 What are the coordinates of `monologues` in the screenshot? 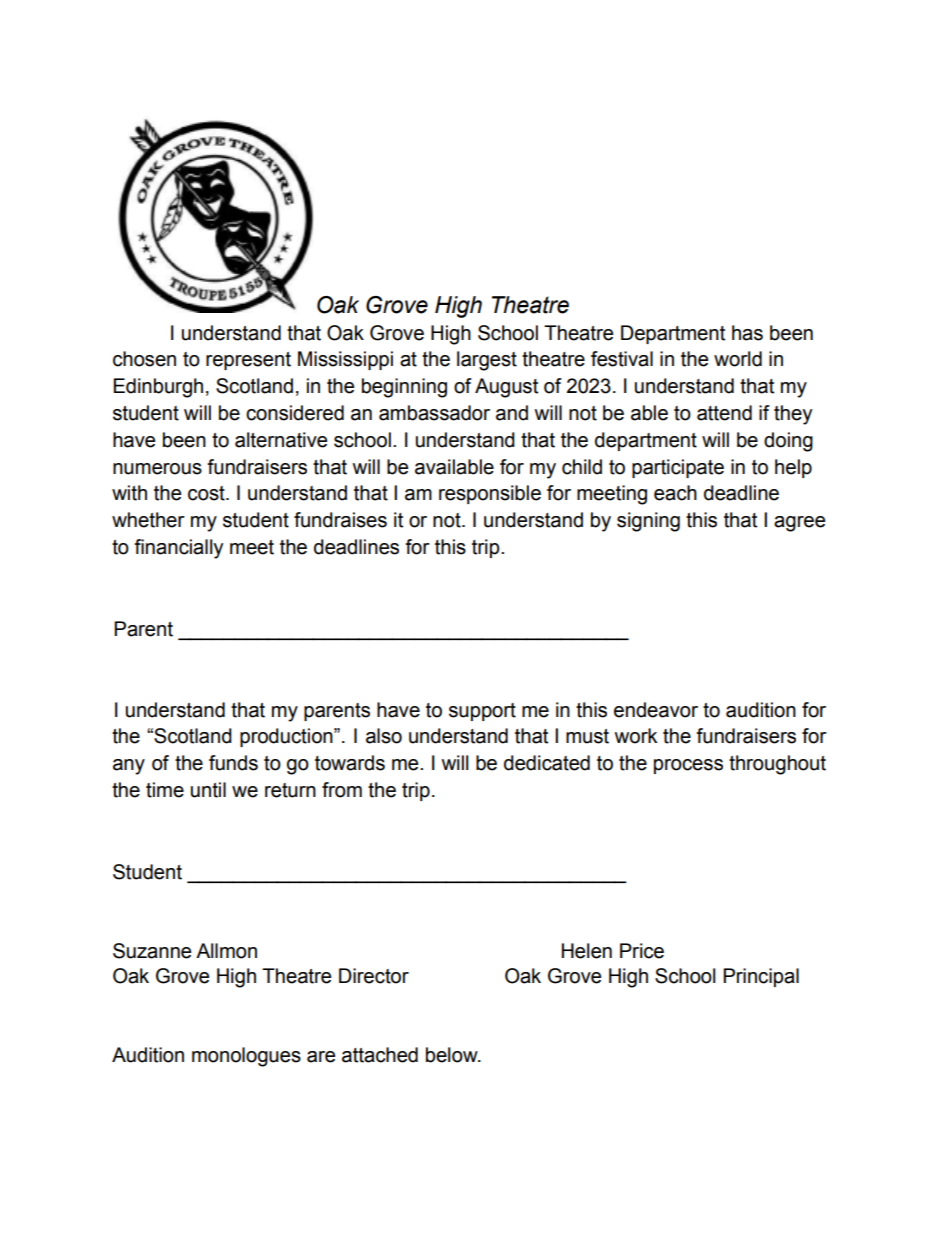 It's located at (246, 1057).
